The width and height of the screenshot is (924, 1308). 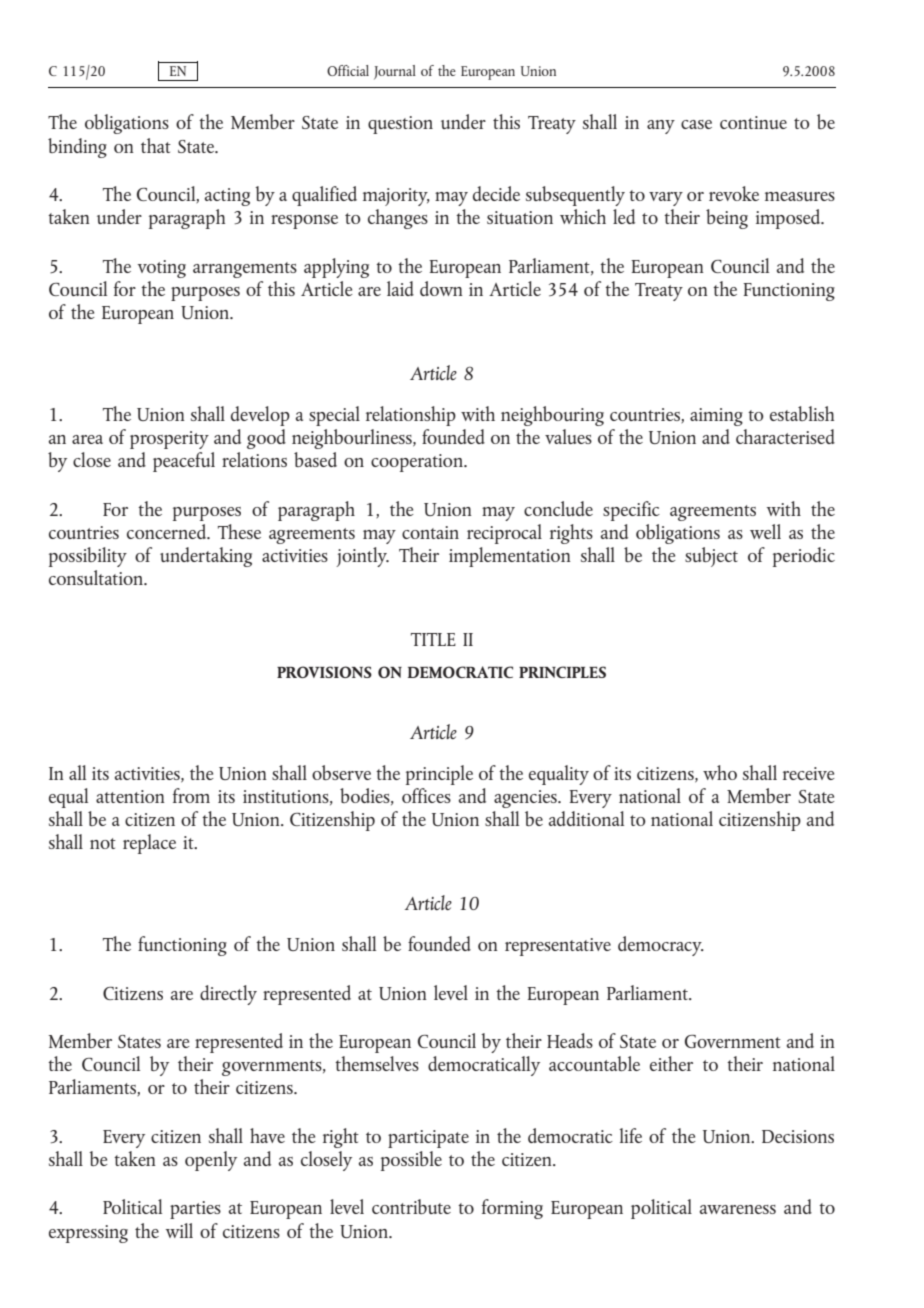 What do you see at coordinates (195, 1210) in the screenshot?
I see `parties` at bounding box center [195, 1210].
